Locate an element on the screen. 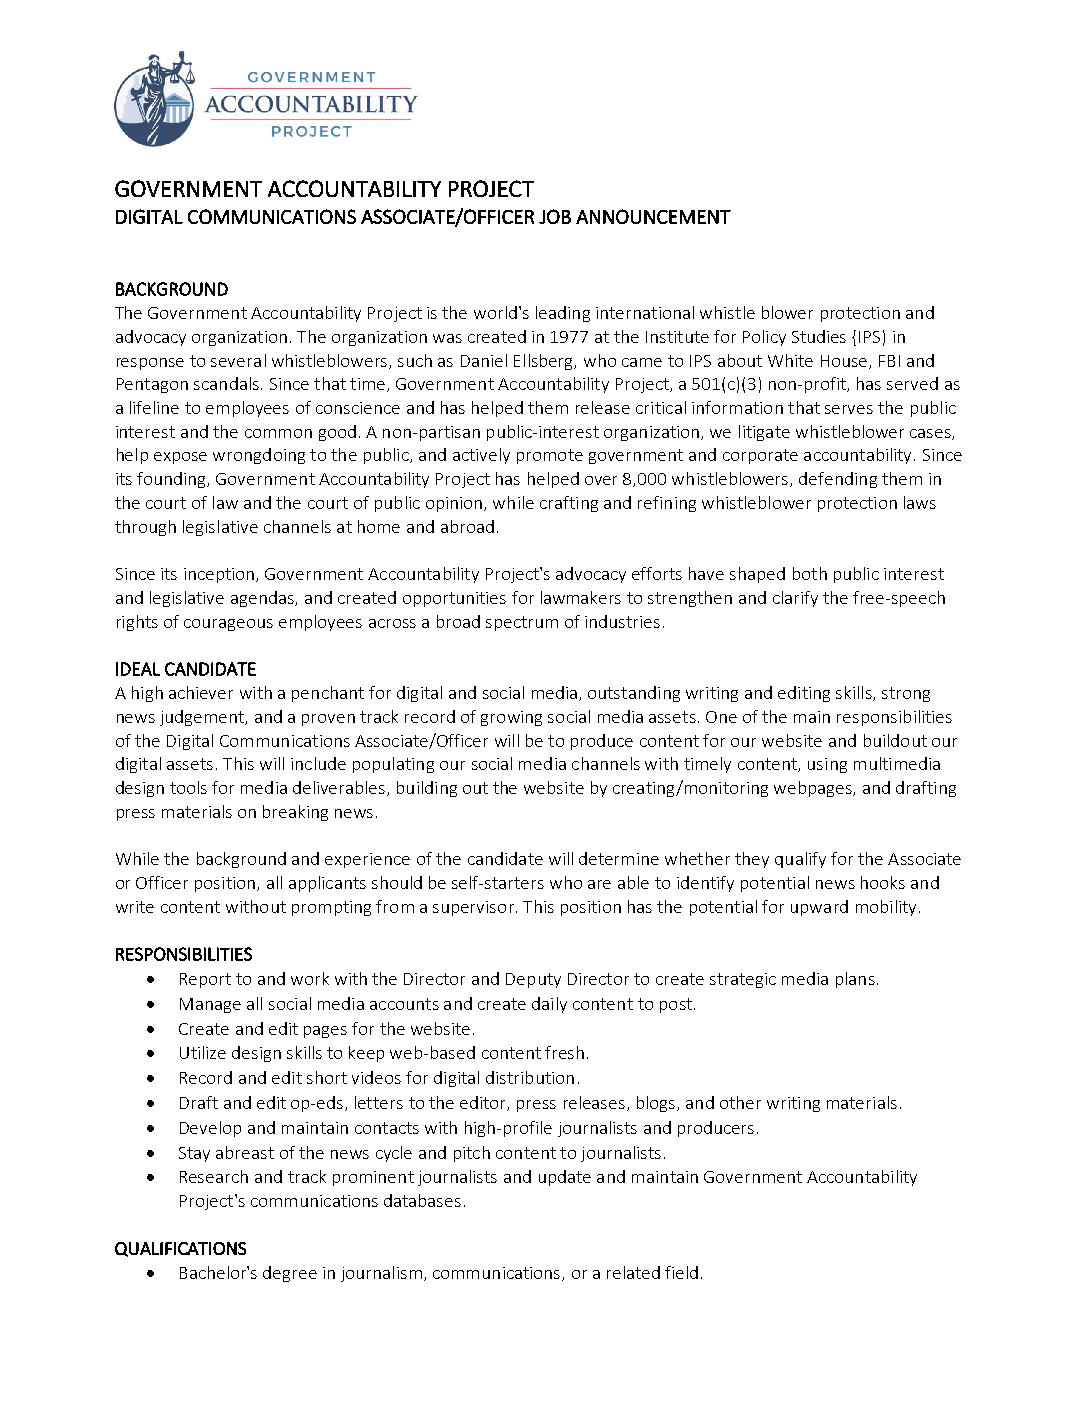 The width and height of the screenshot is (1082, 1401). Studies is located at coordinates (819, 336).
